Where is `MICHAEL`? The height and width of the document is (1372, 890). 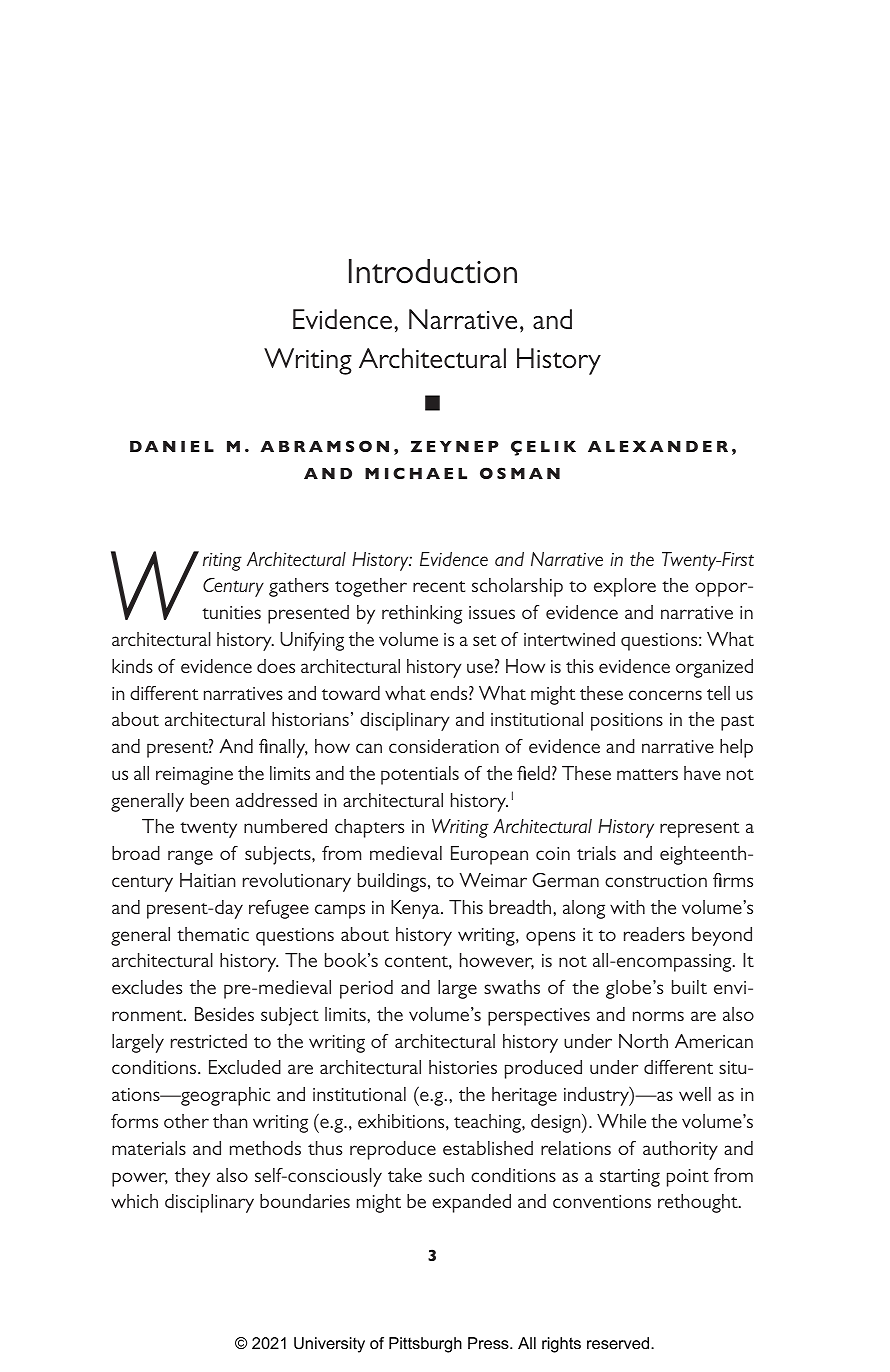
MICHAEL is located at coordinates (416, 473).
